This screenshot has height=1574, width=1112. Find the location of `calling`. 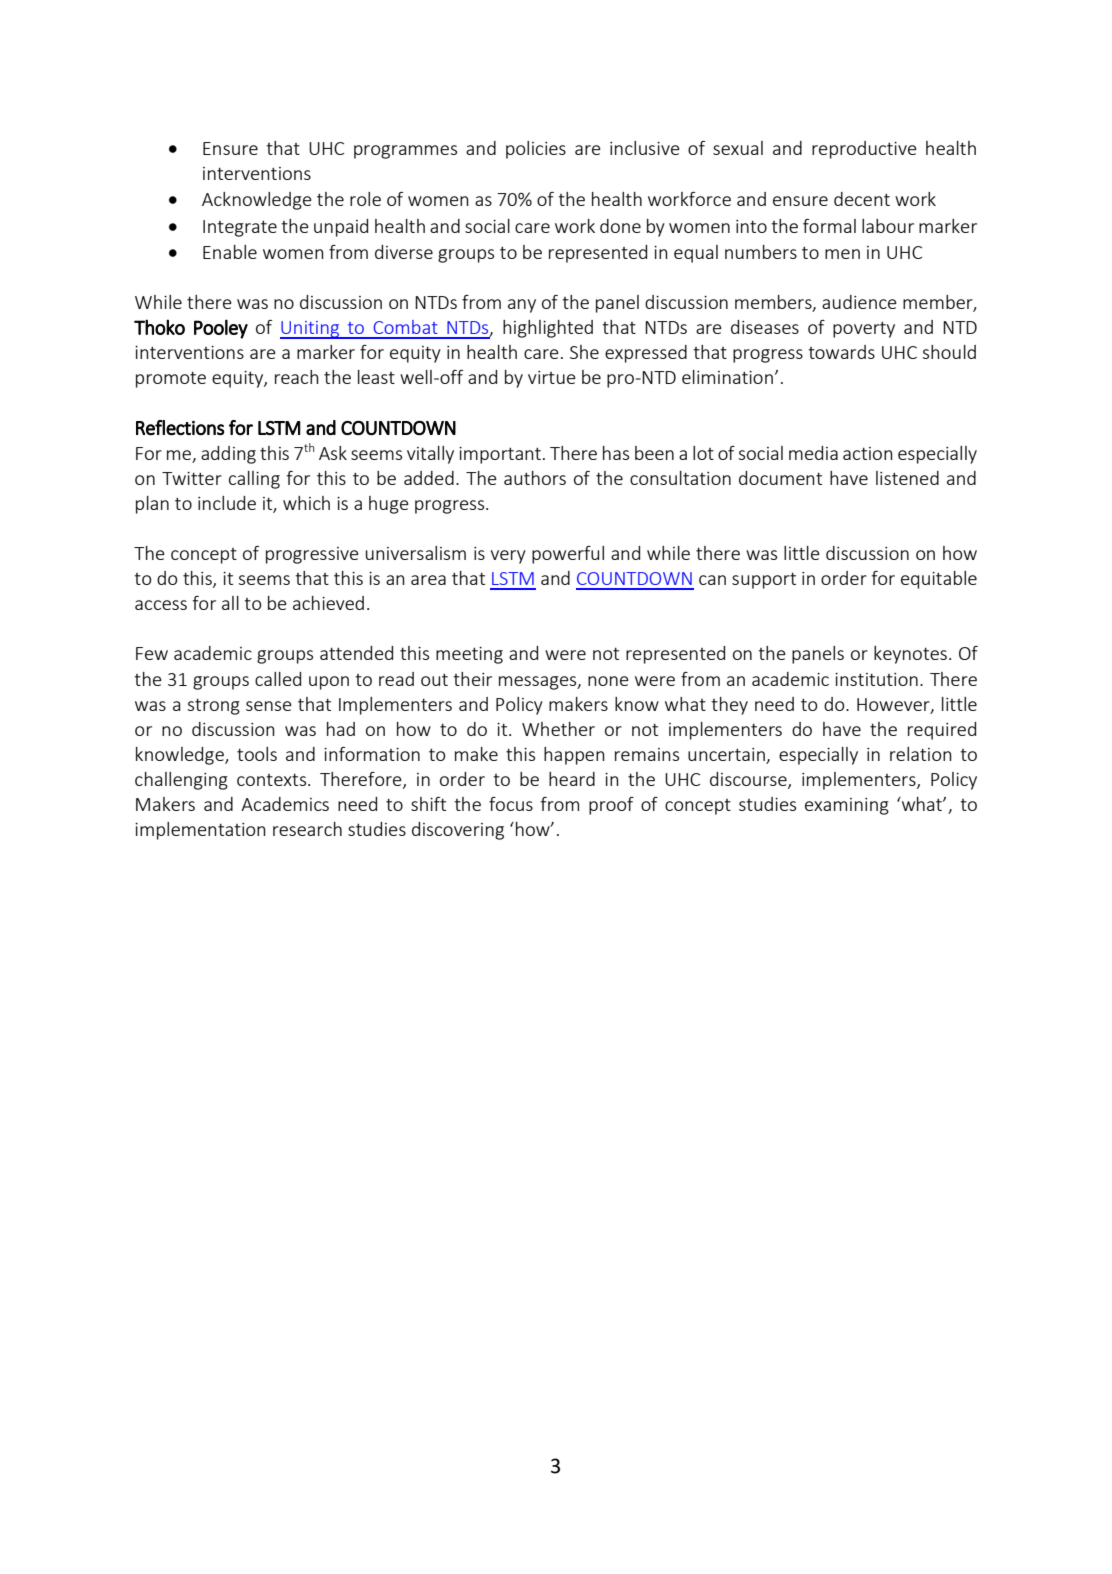

calling is located at coordinates (254, 480).
